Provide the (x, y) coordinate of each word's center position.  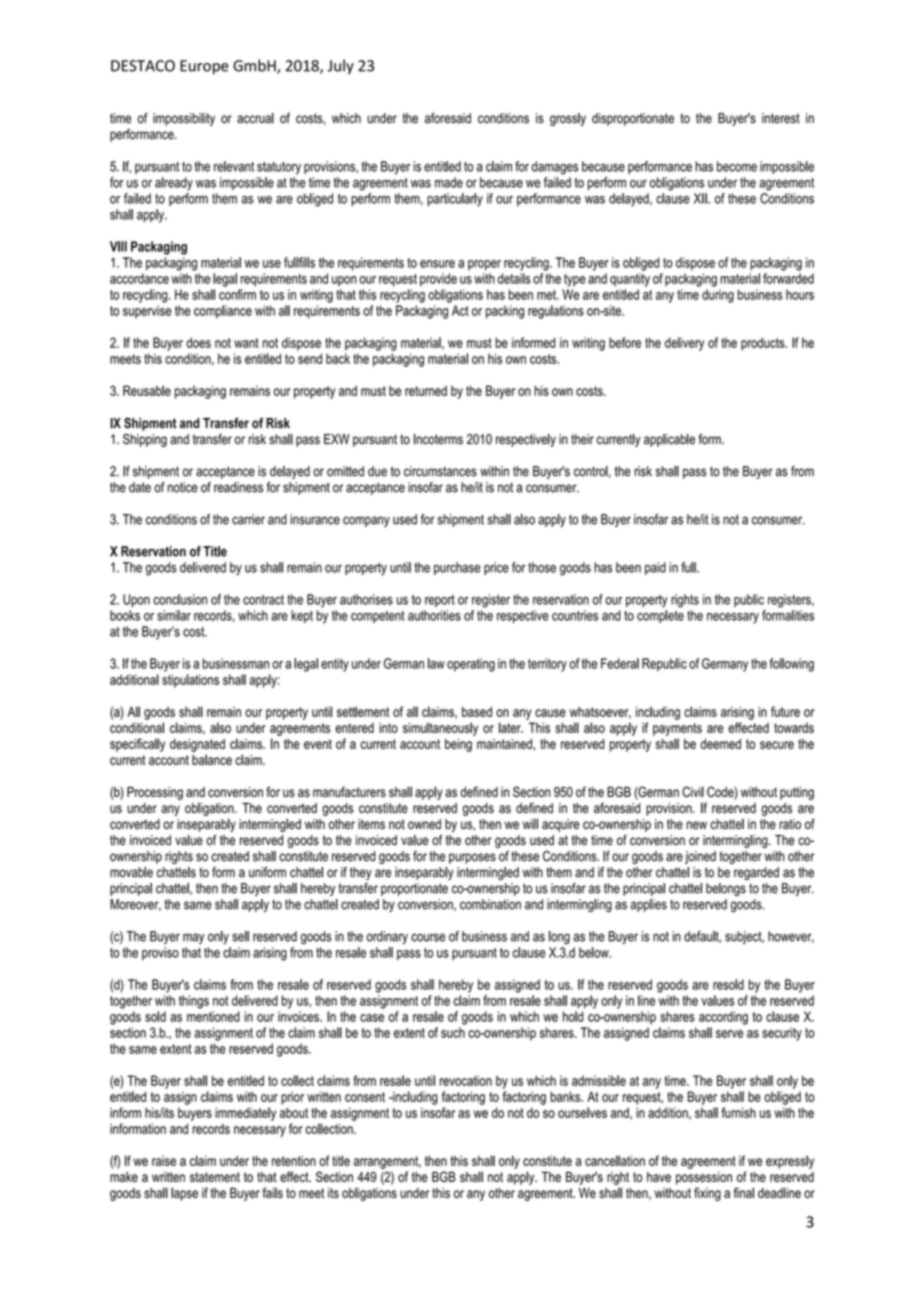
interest (781, 118)
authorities (434, 615)
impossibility (184, 119)
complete (660, 616)
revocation (466, 1080)
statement (215, 1177)
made (449, 182)
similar (174, 615)
